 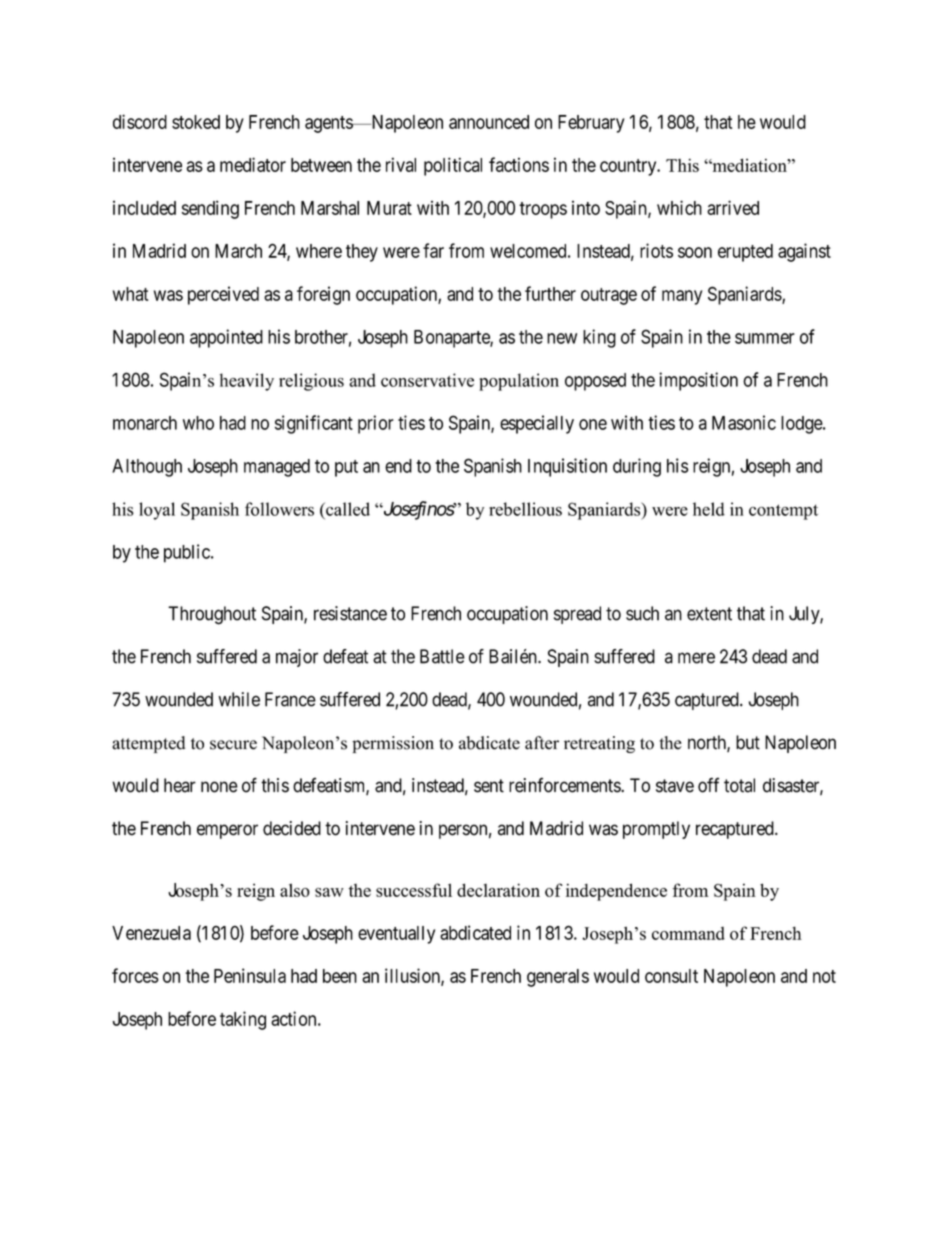 I want to click on but, so click(x=748, y=742).
